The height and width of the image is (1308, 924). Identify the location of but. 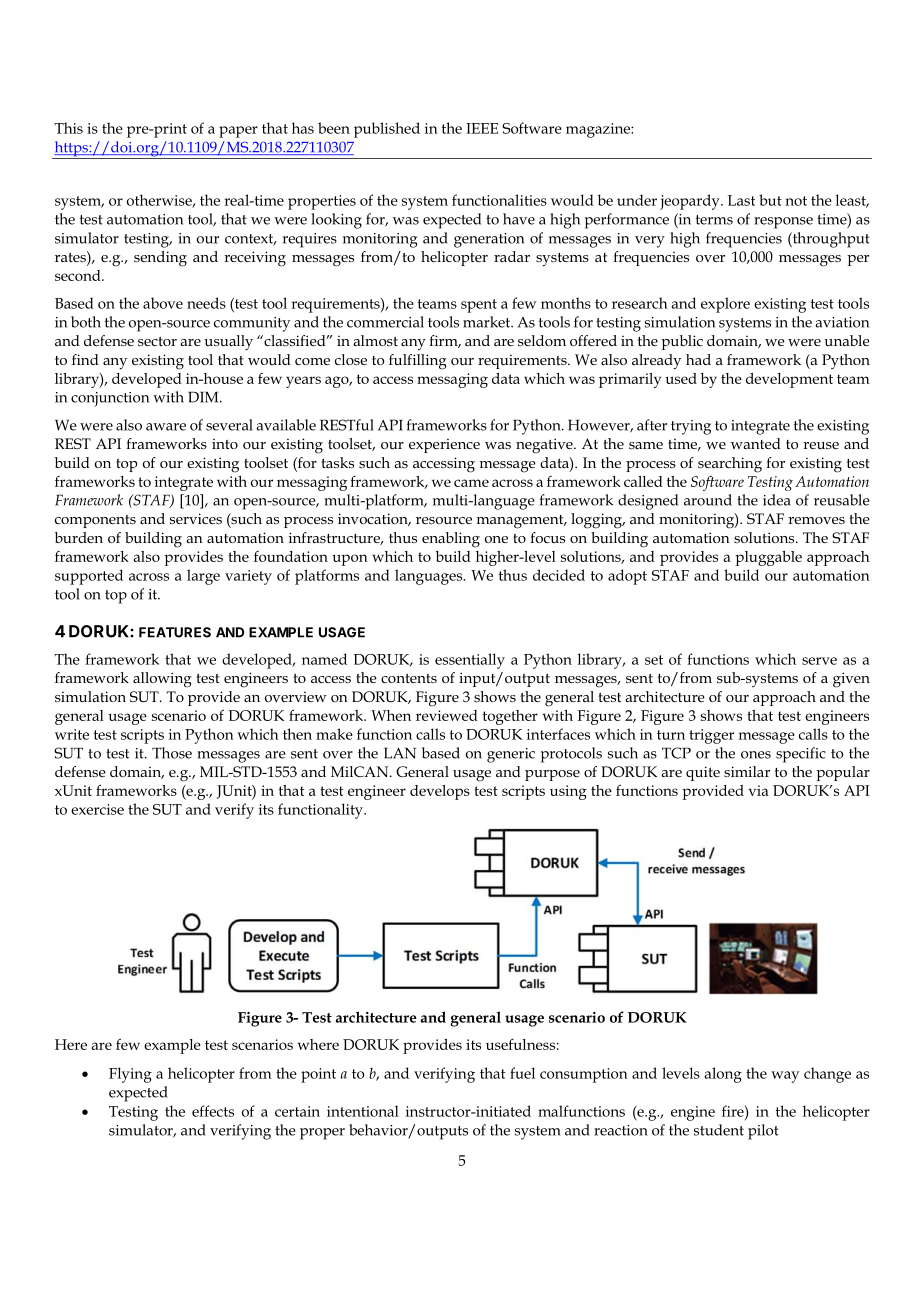
(770, 200).
